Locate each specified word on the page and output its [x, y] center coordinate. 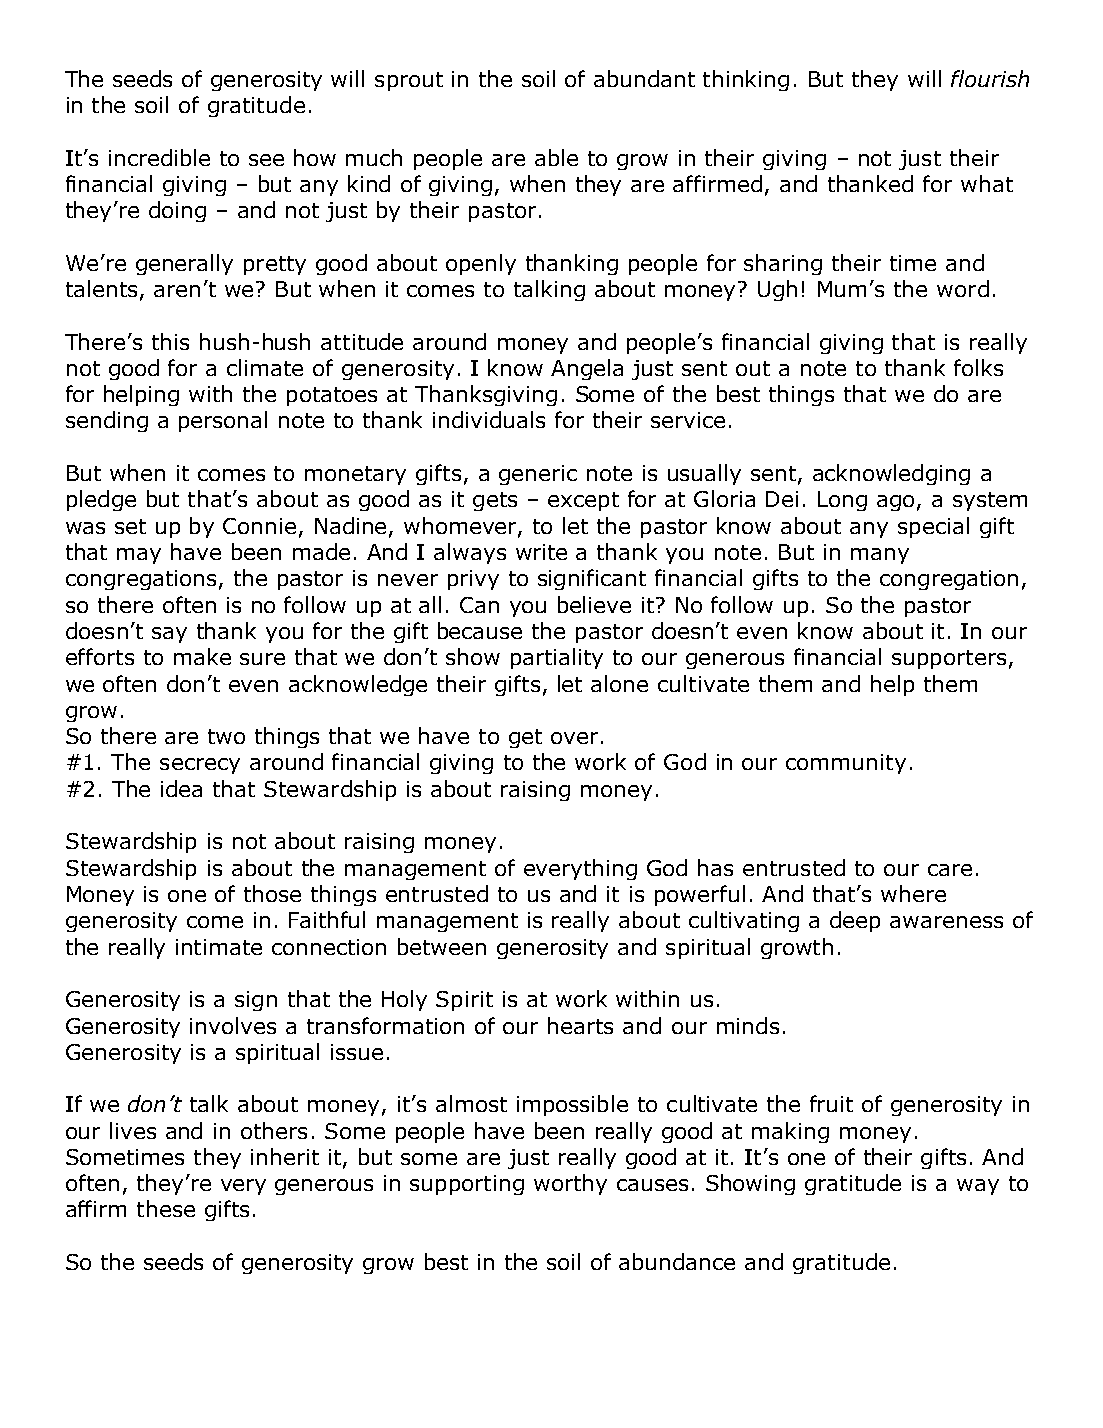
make [202, 656]
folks [978, 367]
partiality [557, 658]
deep [855, 921]
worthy [570, 1184]
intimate [219, 947]
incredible [159, 157]
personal [223, 421]
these [166, 1208]
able [556, 157]
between [442, 946]
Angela [587, 369]
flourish [990, 78]
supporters [949, 659]
